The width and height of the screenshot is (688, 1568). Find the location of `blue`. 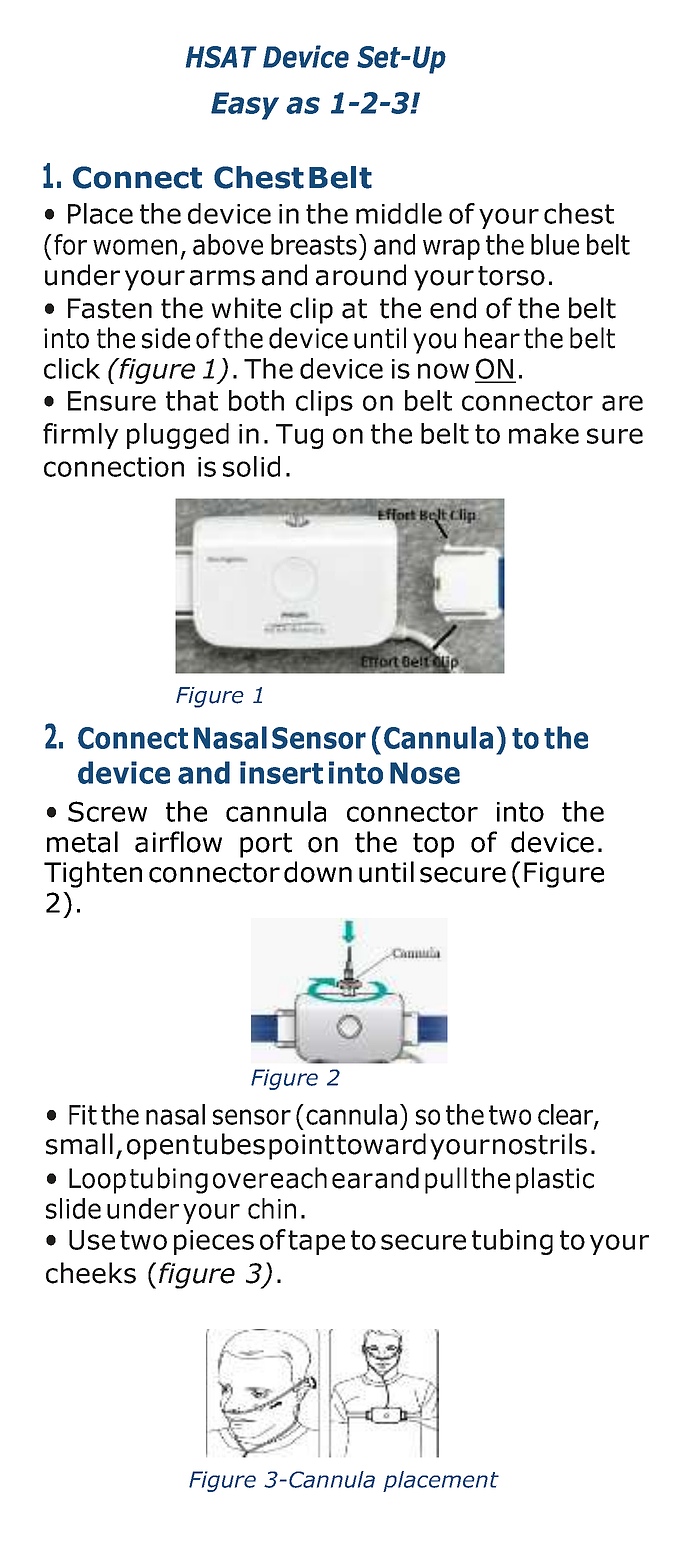

blue is located at coordinates (555, 244).
